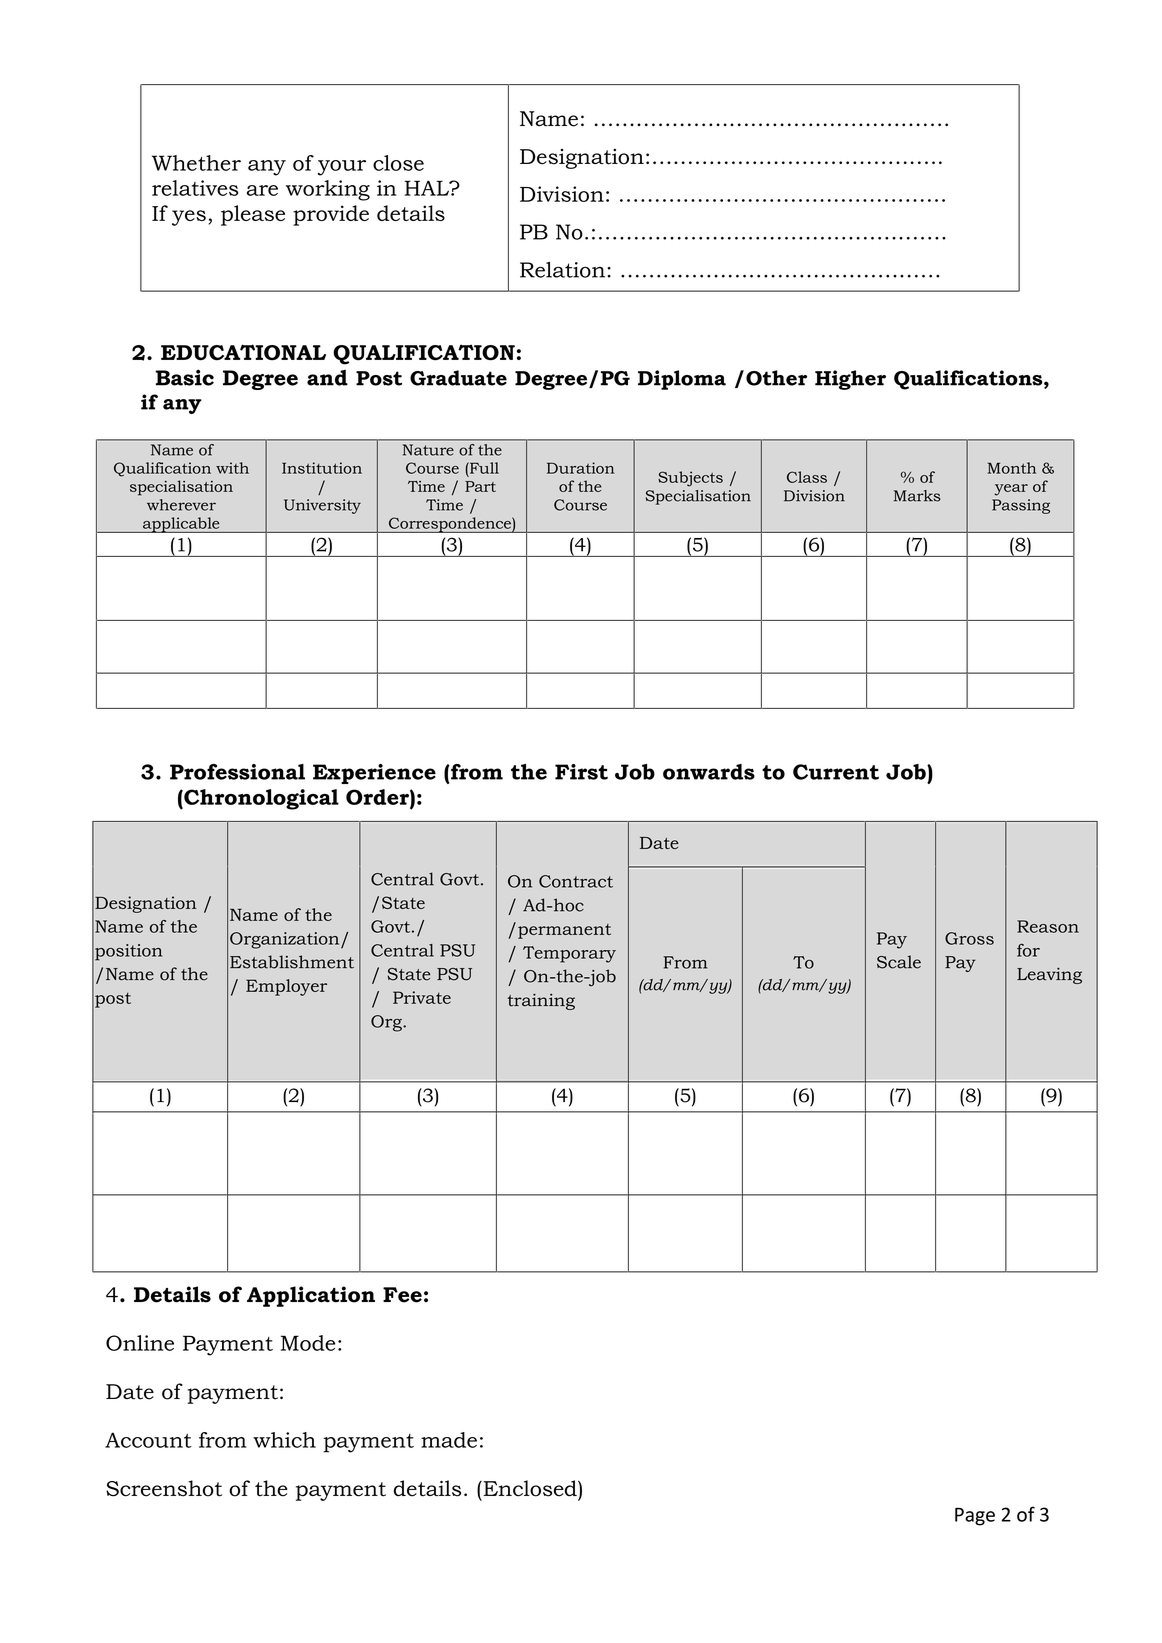 The image size is (1162, 1643). What do you see at coordinates (917, 496) in the screenshot?
I see `Marks` at bounding box center [917, 496].
